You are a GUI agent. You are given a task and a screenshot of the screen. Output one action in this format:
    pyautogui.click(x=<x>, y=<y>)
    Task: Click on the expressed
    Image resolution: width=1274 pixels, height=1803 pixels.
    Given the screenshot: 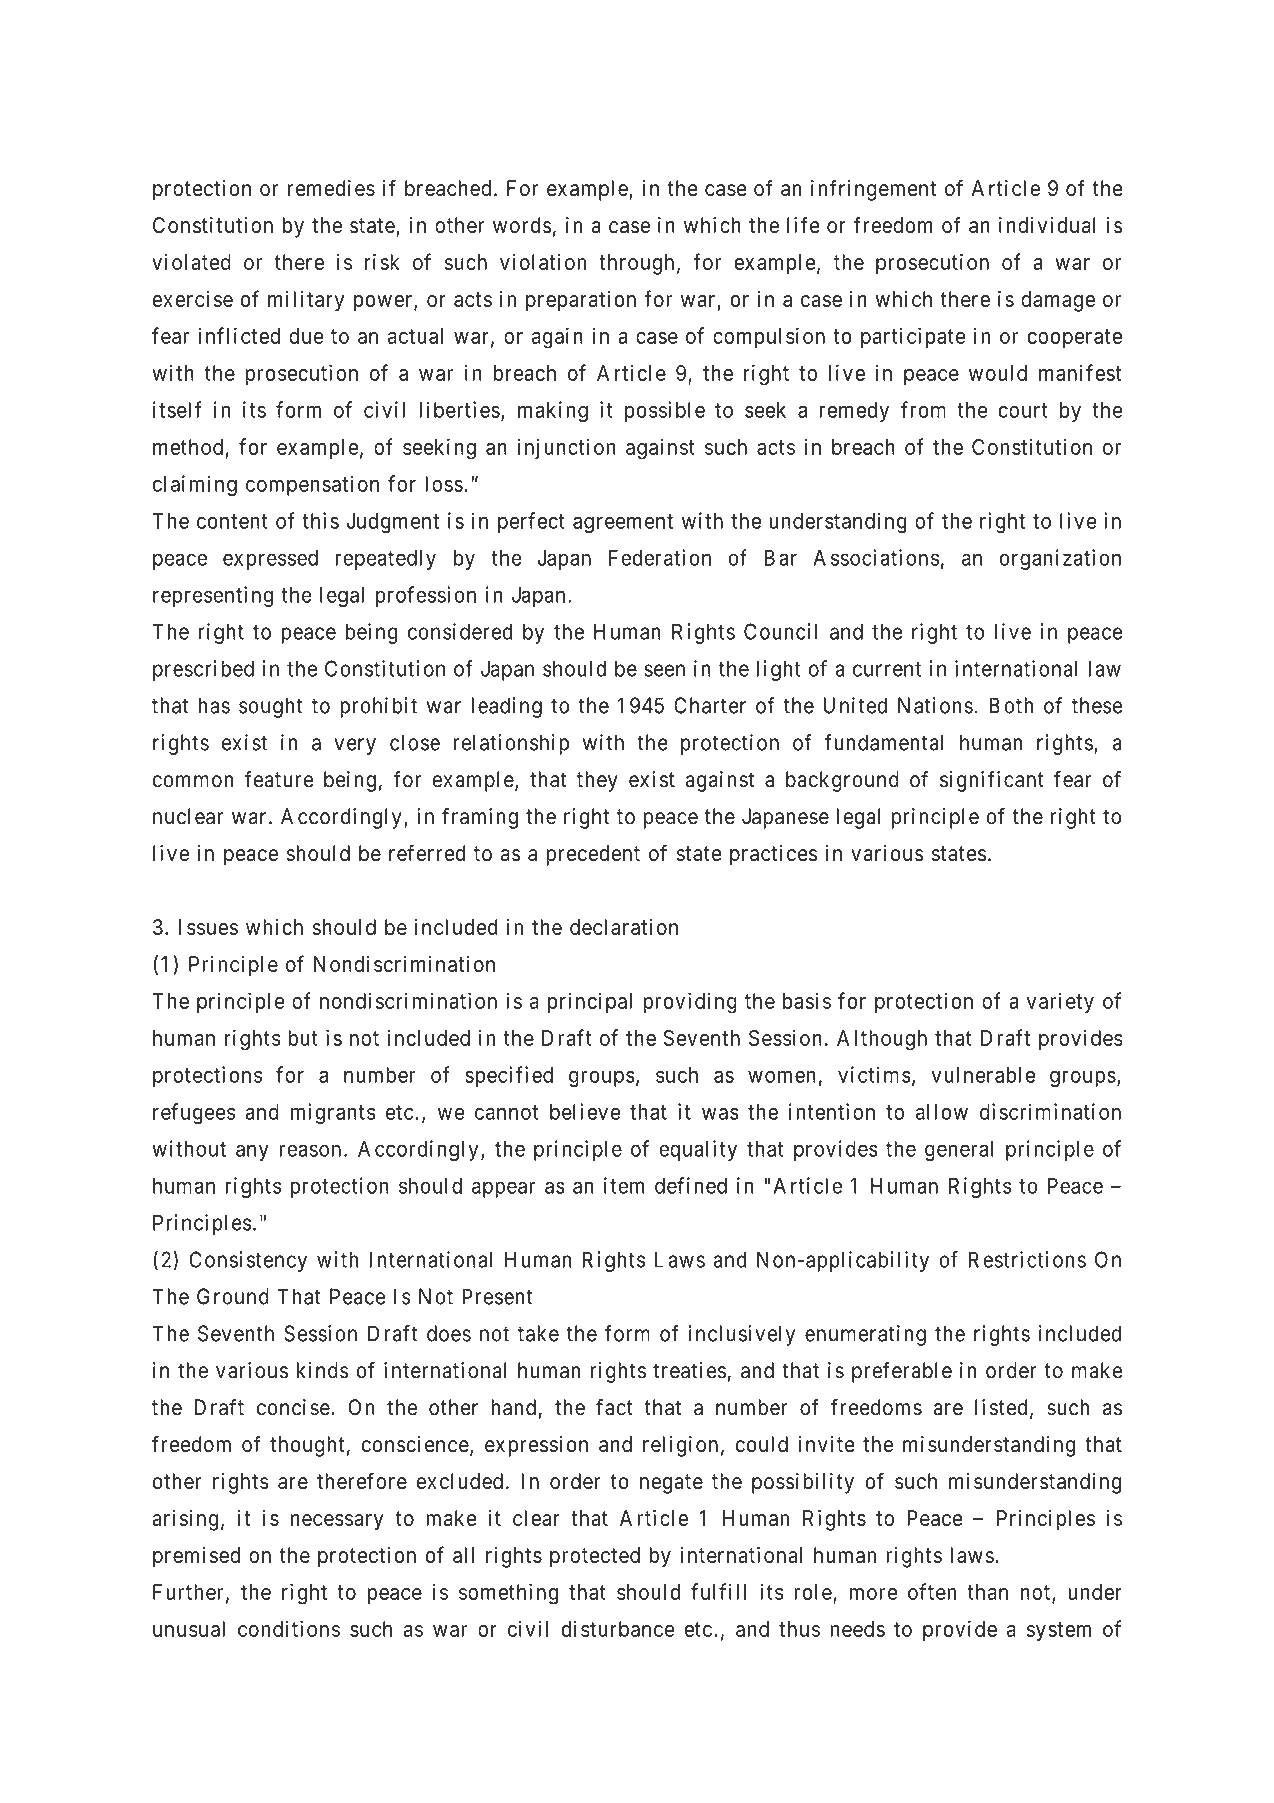 What is the action you would take?
    pyautogui.click(x=270, y=560)
